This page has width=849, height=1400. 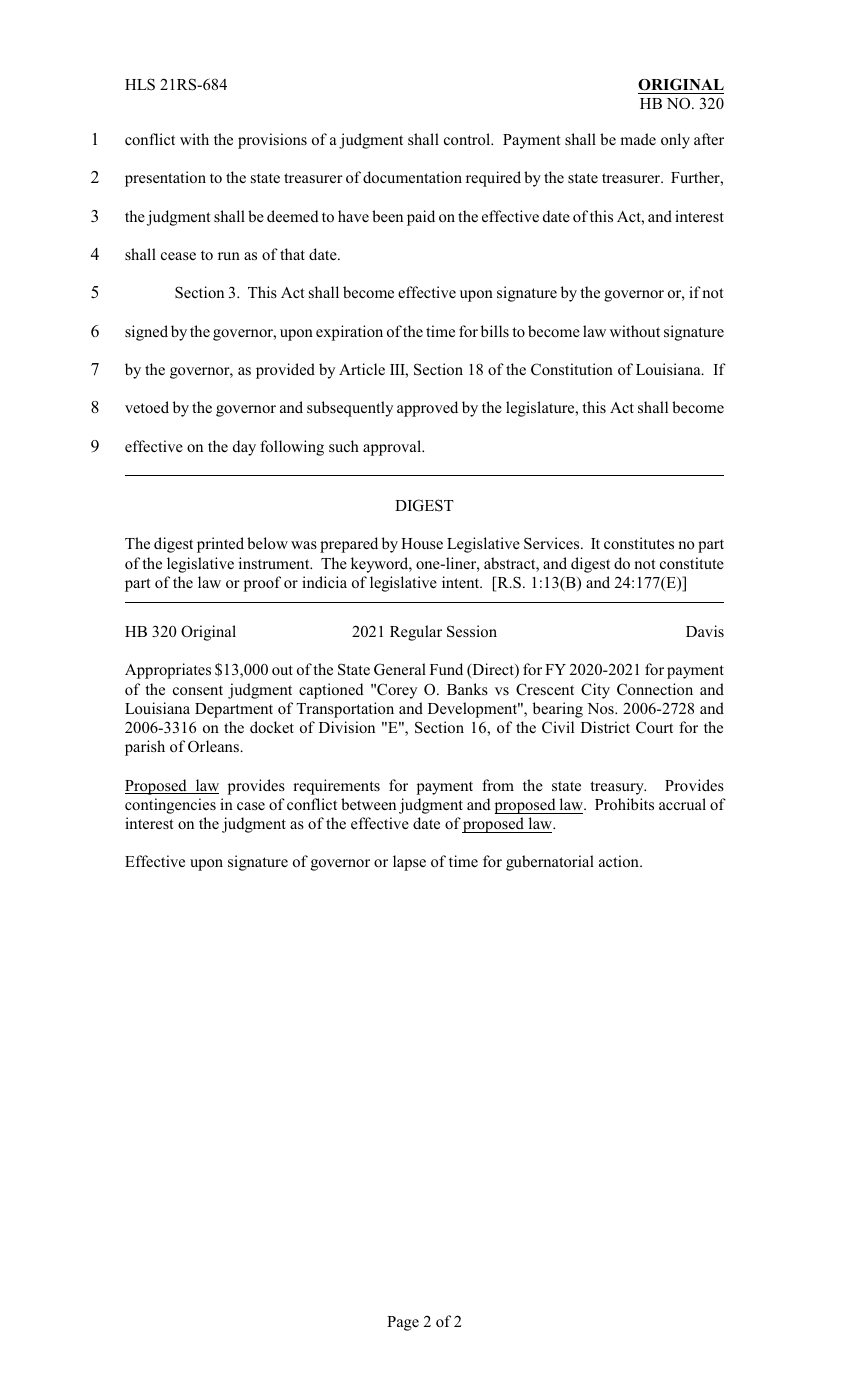 I want to click on Services, so click(x=553, y=543).
